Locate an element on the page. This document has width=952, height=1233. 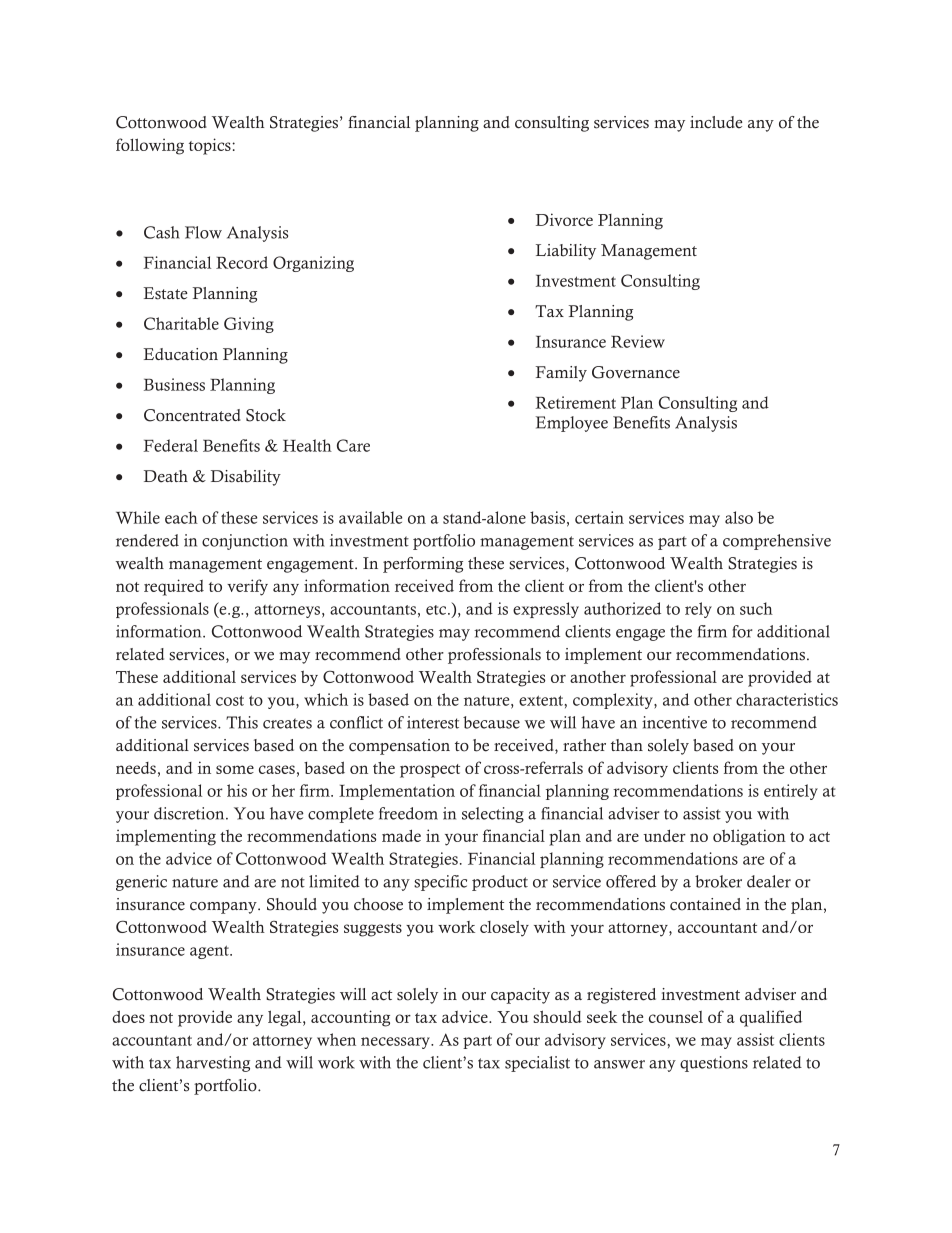
necessary is located at coordinates (396, 1043).
